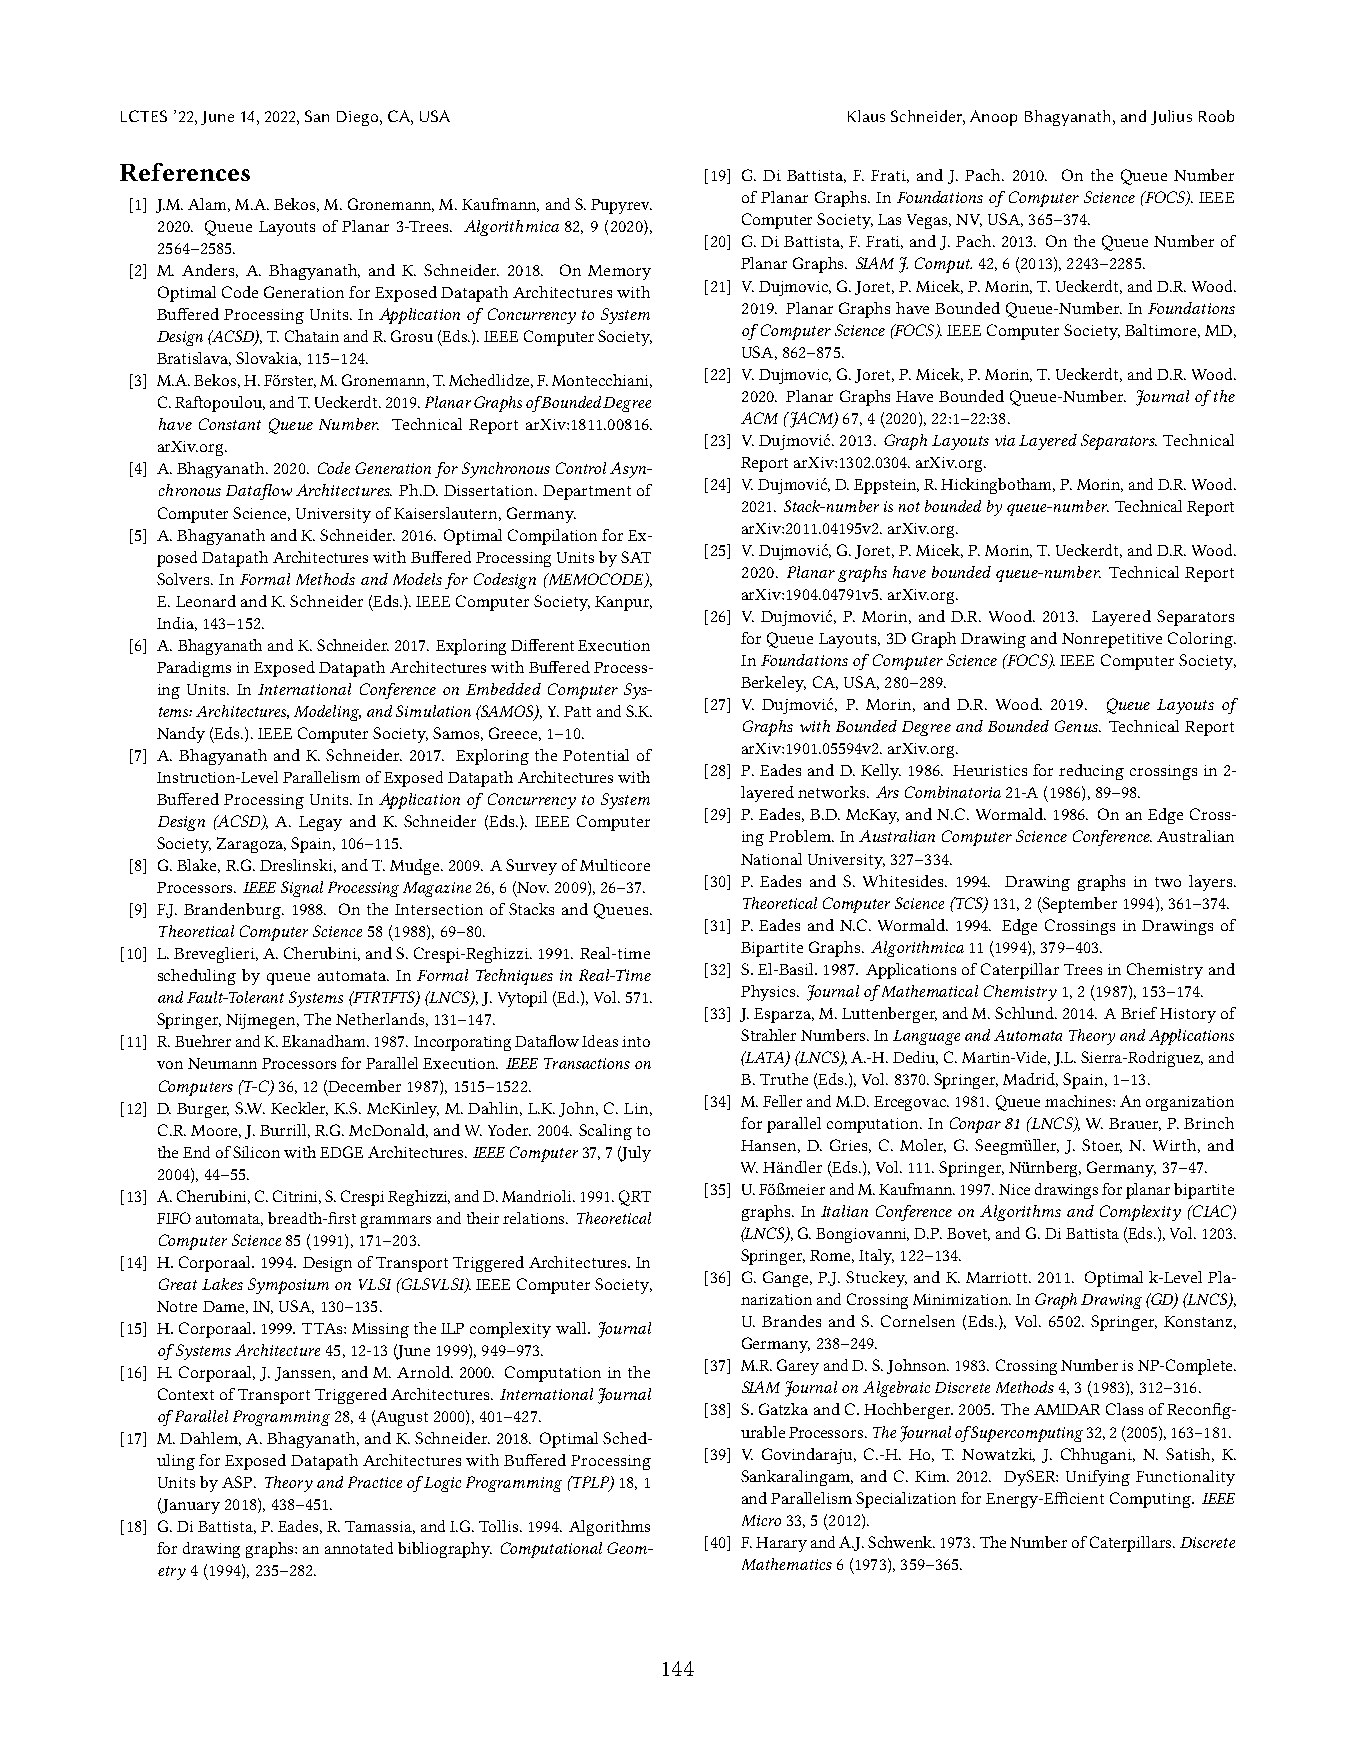 Image resolution: width=1354 pixels, height=1752 pixels. Describe the element at coordinates (359, 118) in the screenshot. I see `Diego` at that location.
